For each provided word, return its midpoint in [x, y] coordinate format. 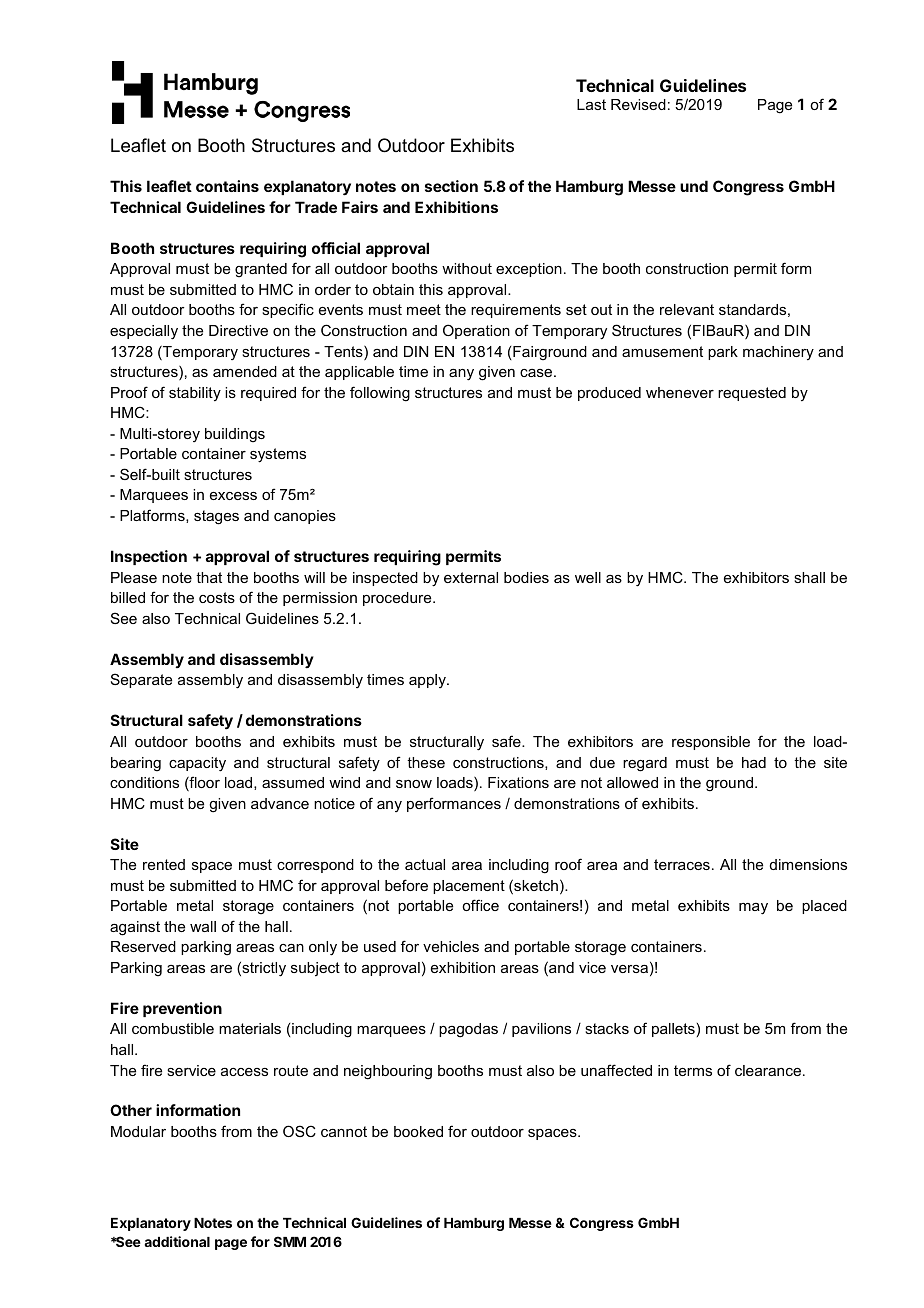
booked [418, 1131]
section [451, 186]
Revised [638, 104]
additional [177, 1241]
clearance [769, 1070]
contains [227, 186]
